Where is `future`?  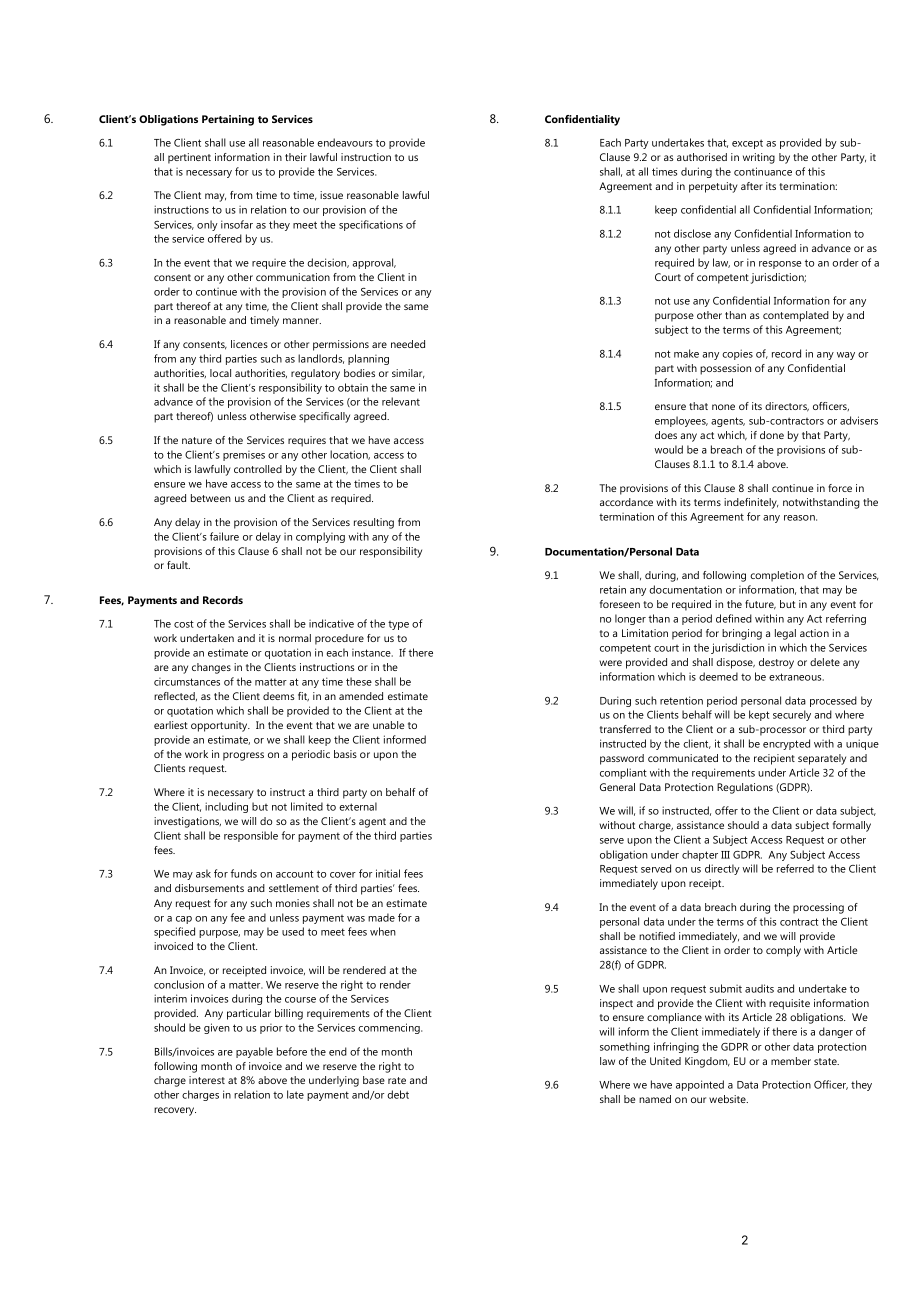 future is located at coordinates (760, 605).
